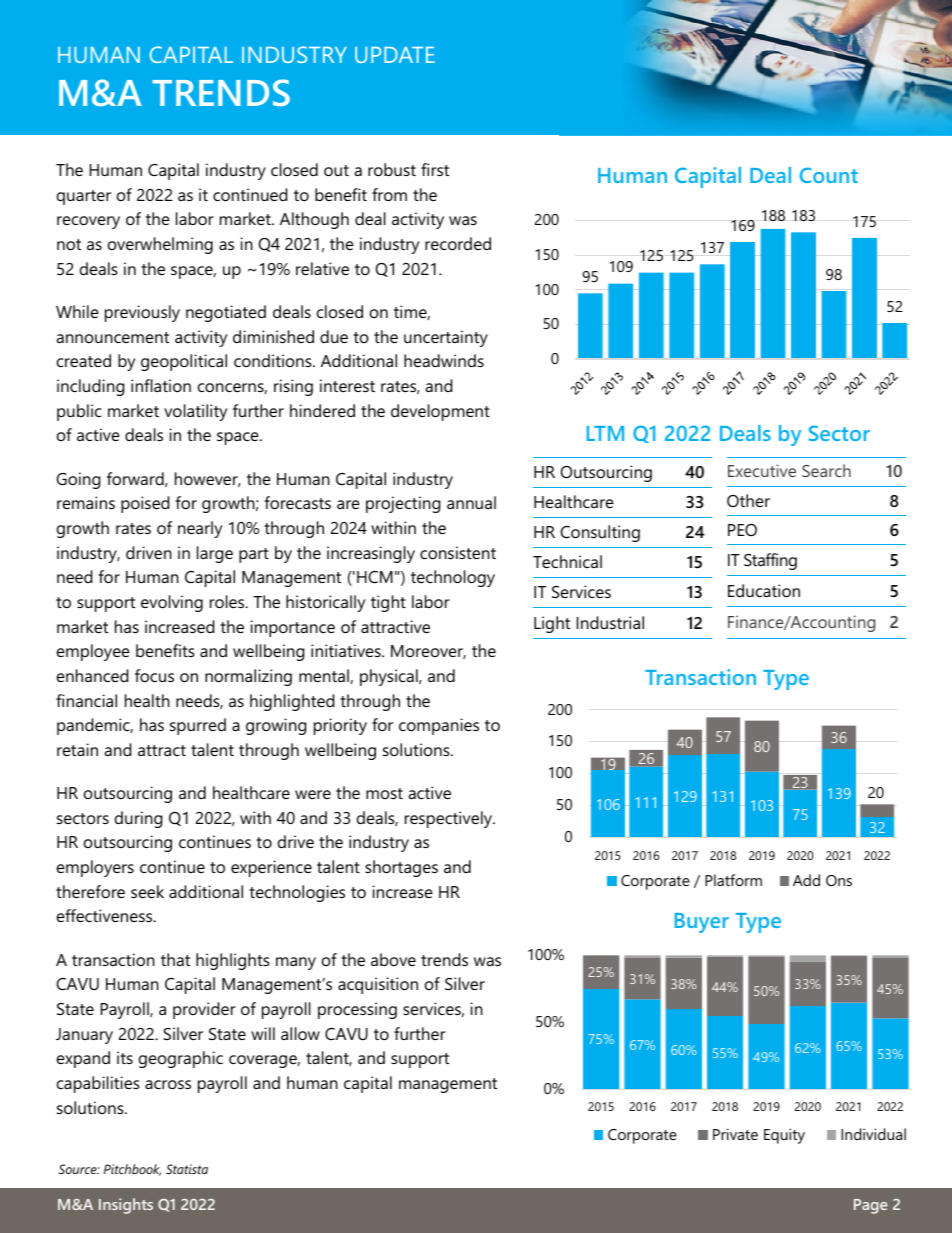 Image resolution: width=952 pixels, height=1233 pixels. Describe the element at coordinates (84, 197) in the screenshot. I see `quarter` at that location.
